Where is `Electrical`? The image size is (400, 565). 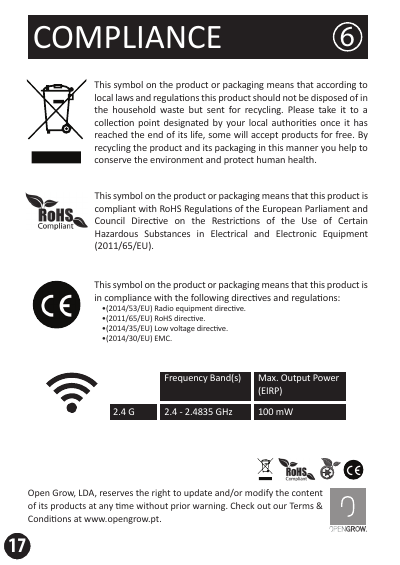
Electrical is located at coordinates (229, 233).
